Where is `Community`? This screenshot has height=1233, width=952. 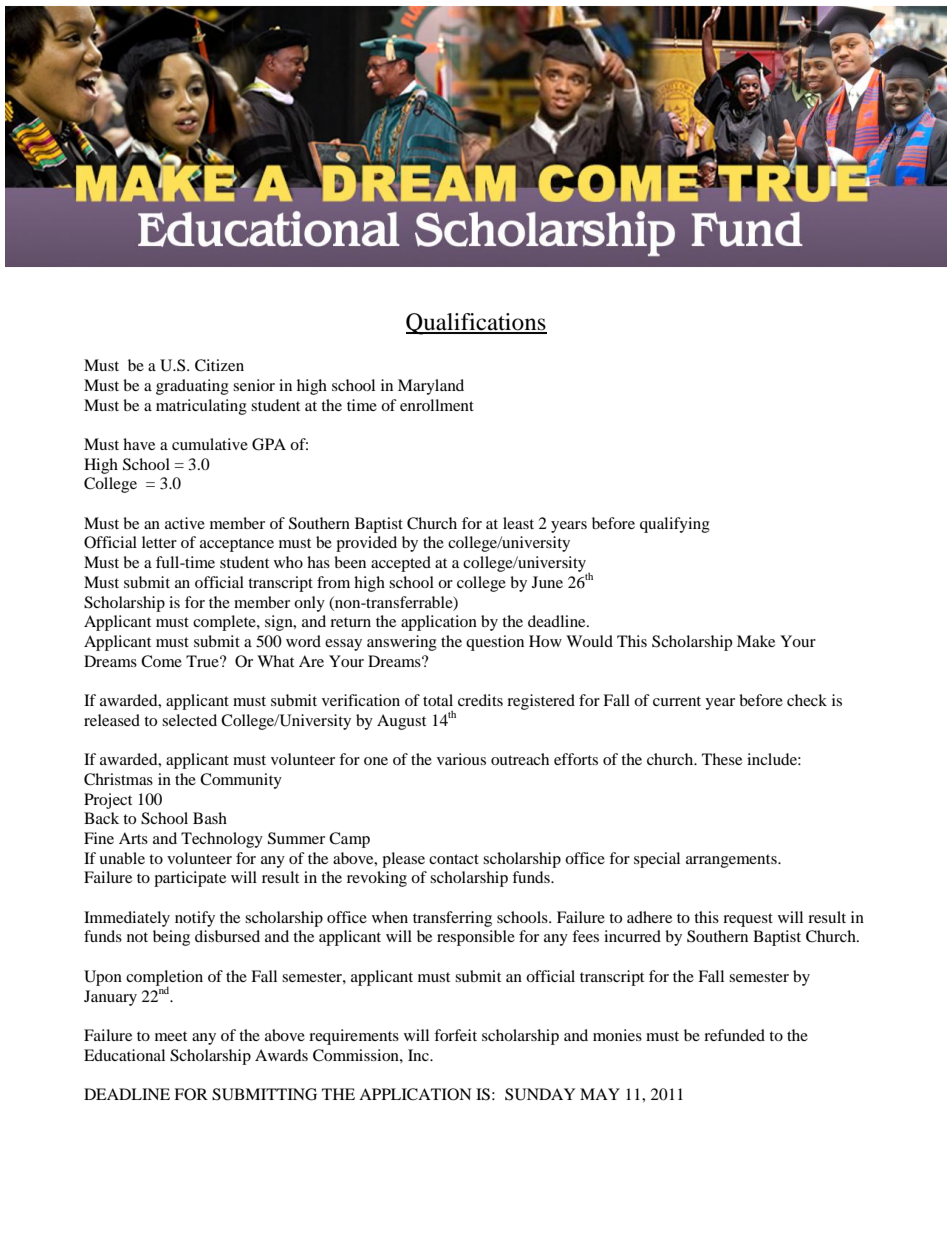 Community is located at coordinates (241, 781).
